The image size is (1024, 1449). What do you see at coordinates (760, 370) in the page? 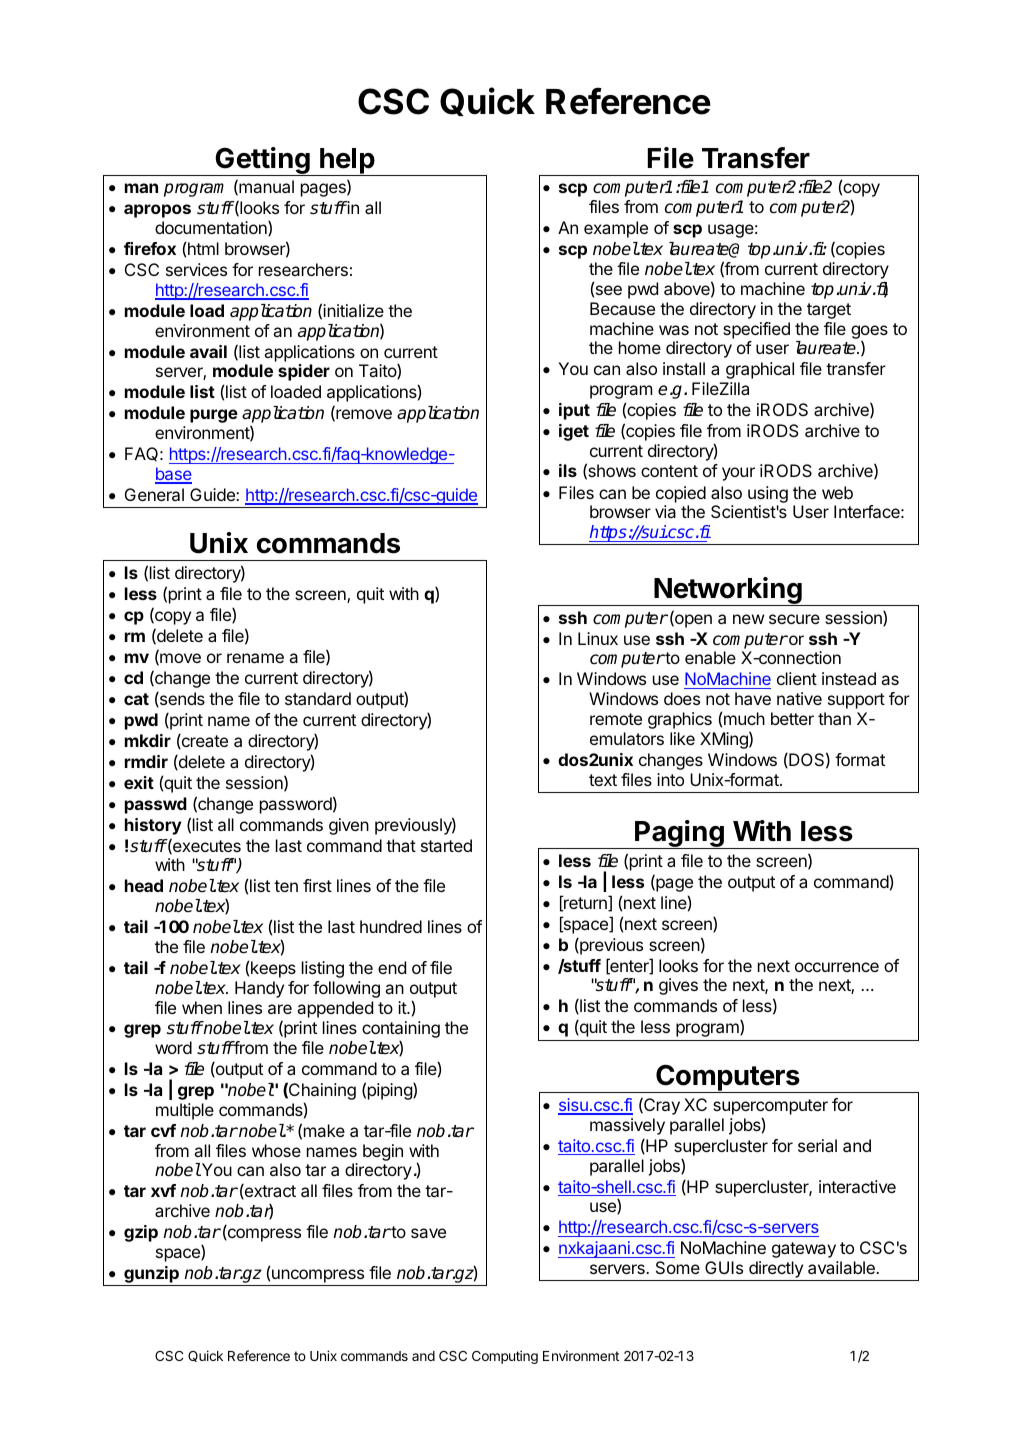
I see `graphical` at bounding box center [760, 370].
